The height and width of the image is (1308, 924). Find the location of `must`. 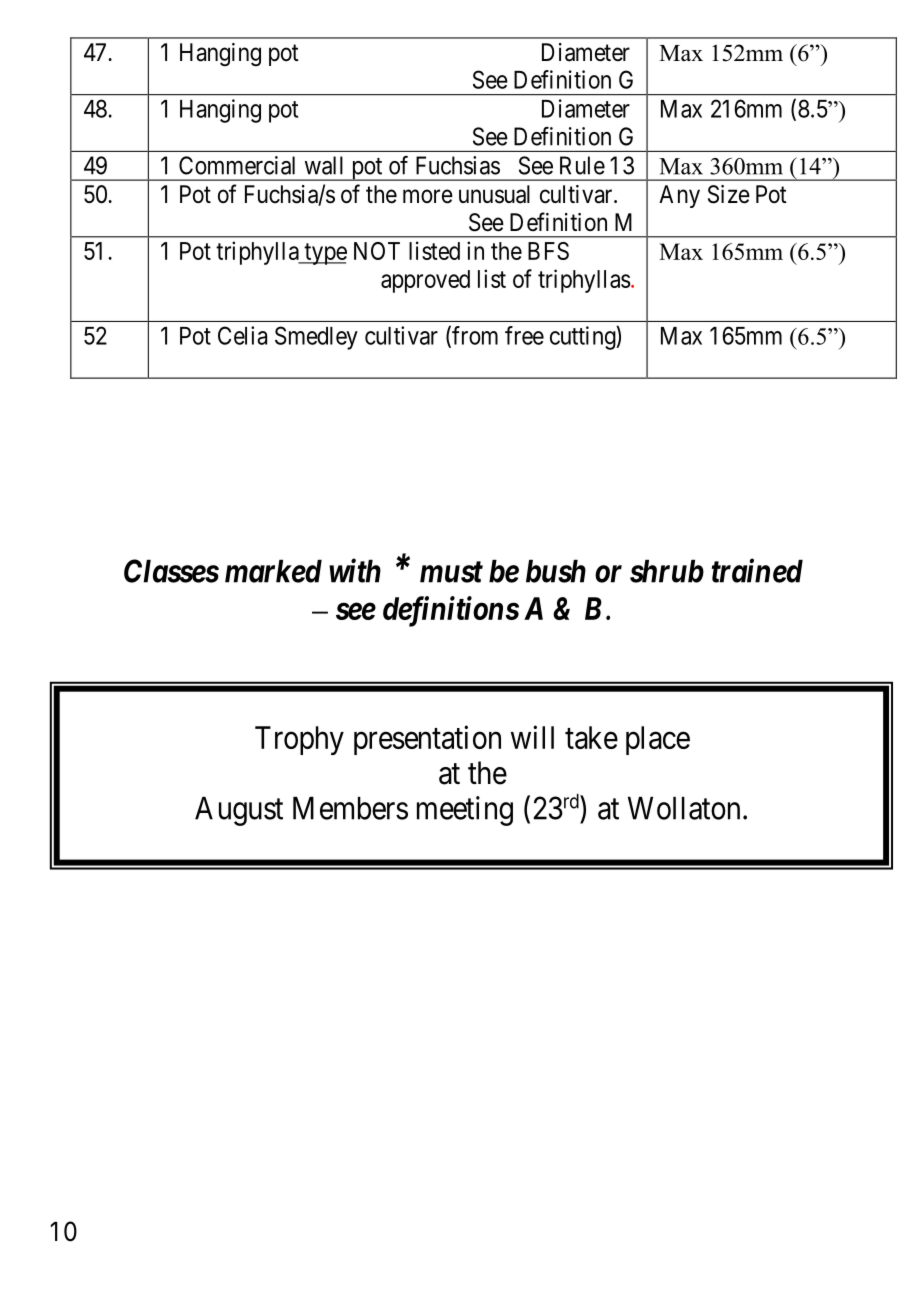

must is located at coordinates (451, 572).
